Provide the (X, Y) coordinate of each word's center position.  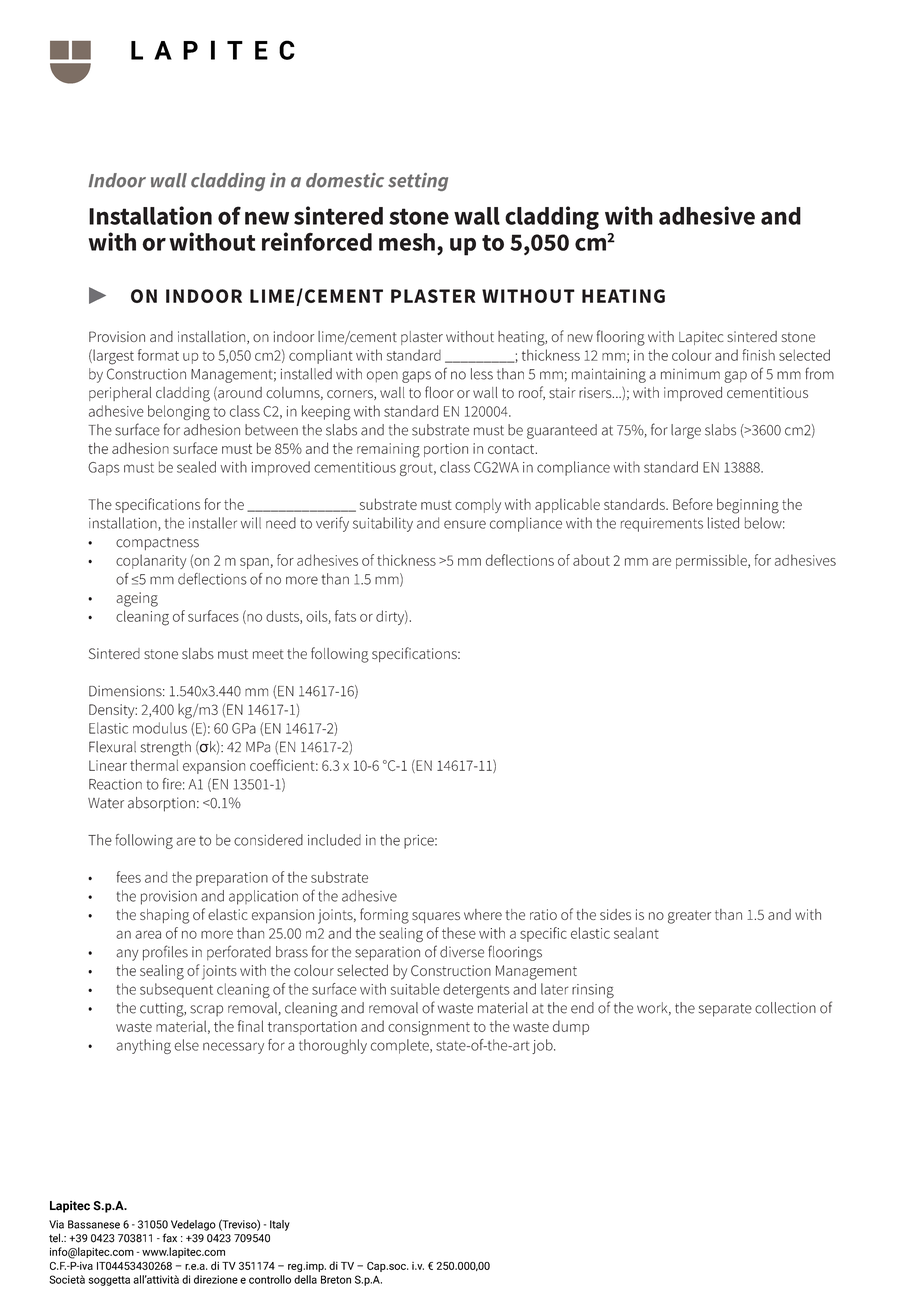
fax (170, 1238)
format (158, 355)
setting (418, 182)
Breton (336, 1279)
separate (725, 1010)
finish (758, 355)
